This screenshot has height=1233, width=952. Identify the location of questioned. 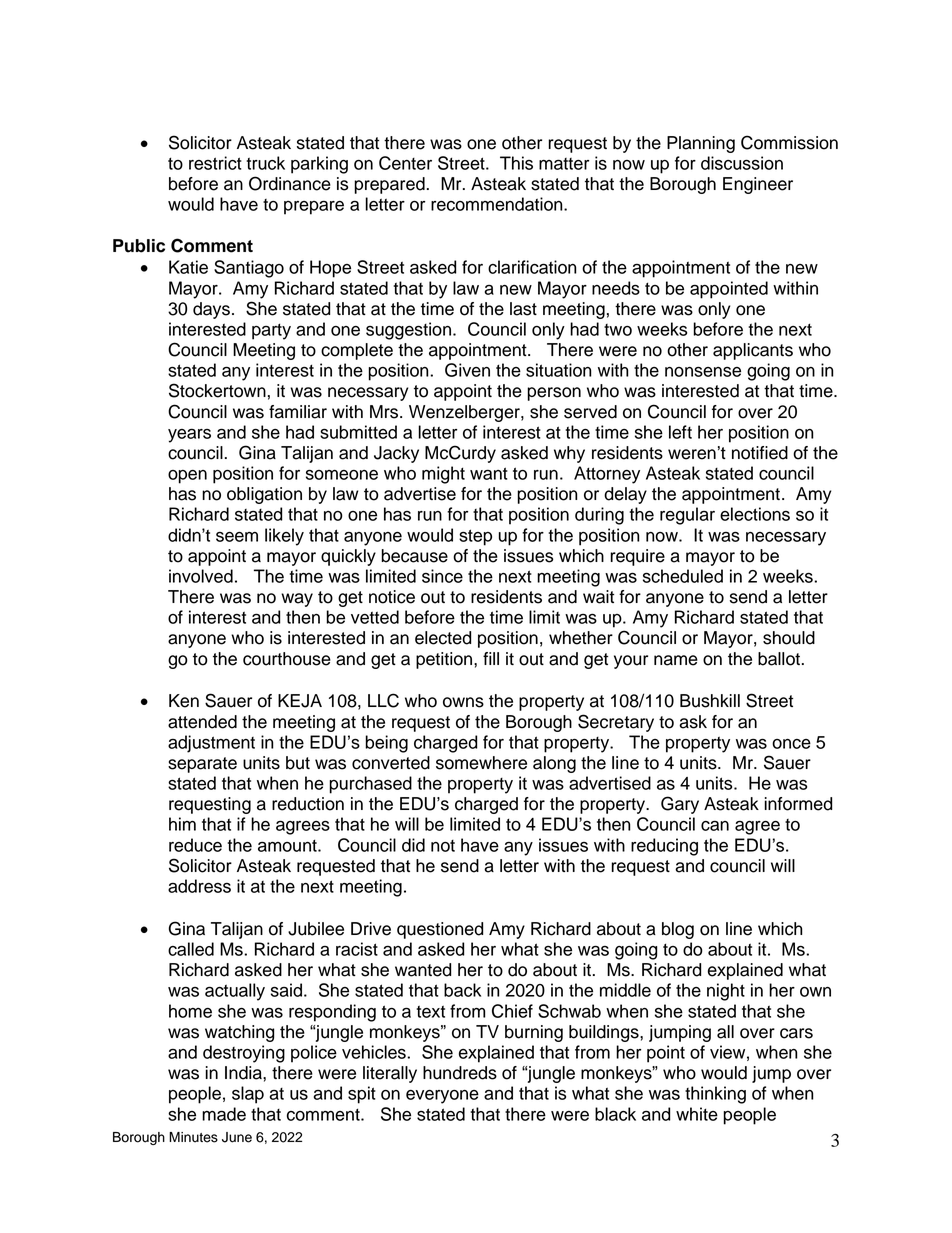
(440, 930).
